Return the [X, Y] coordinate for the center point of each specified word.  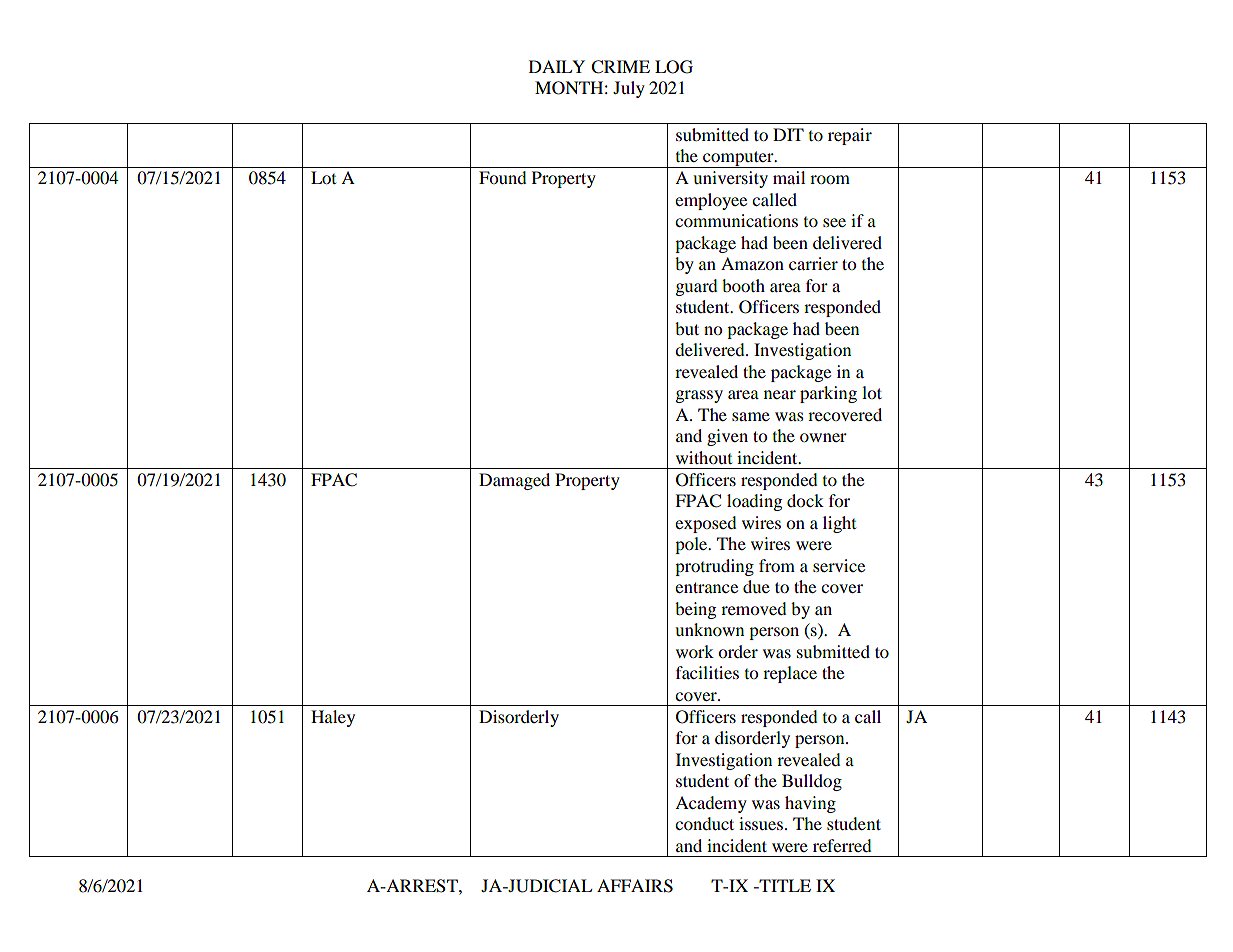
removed [754, 608]
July [629, 89]
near [780, 394]
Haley [333, 718]
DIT [788, 134]
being [695, 610]
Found [503, 177]
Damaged [514, 481]
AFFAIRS [635, 886]
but [687, 328]
